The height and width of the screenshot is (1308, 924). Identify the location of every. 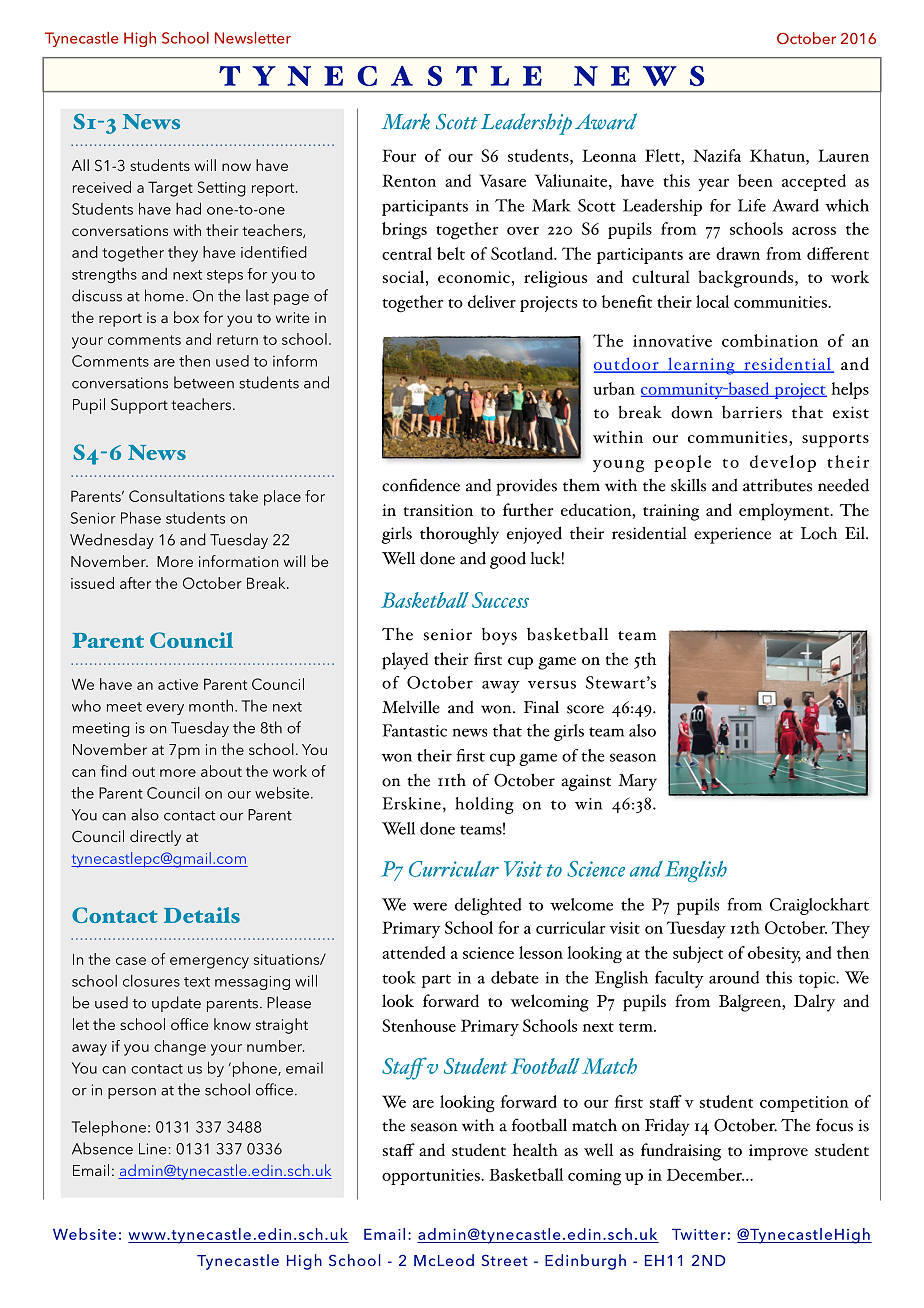
(165, 709).
